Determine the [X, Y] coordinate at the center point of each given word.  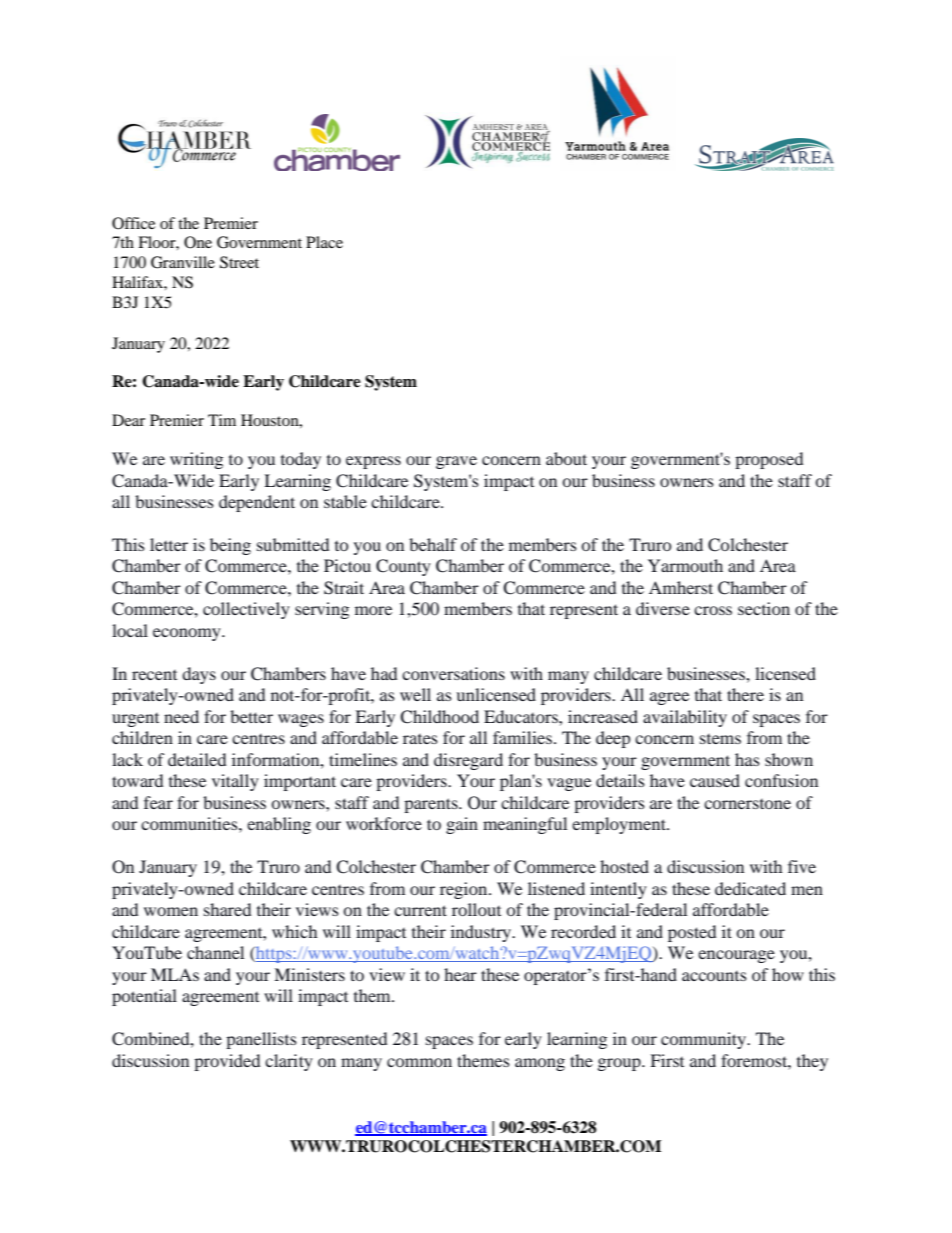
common [419, 1062]
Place [324, 242]
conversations [453, 673]
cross [713, 610]
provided [227, 1062]
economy [188, 634]
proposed [769, 460]
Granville [183, 262]
